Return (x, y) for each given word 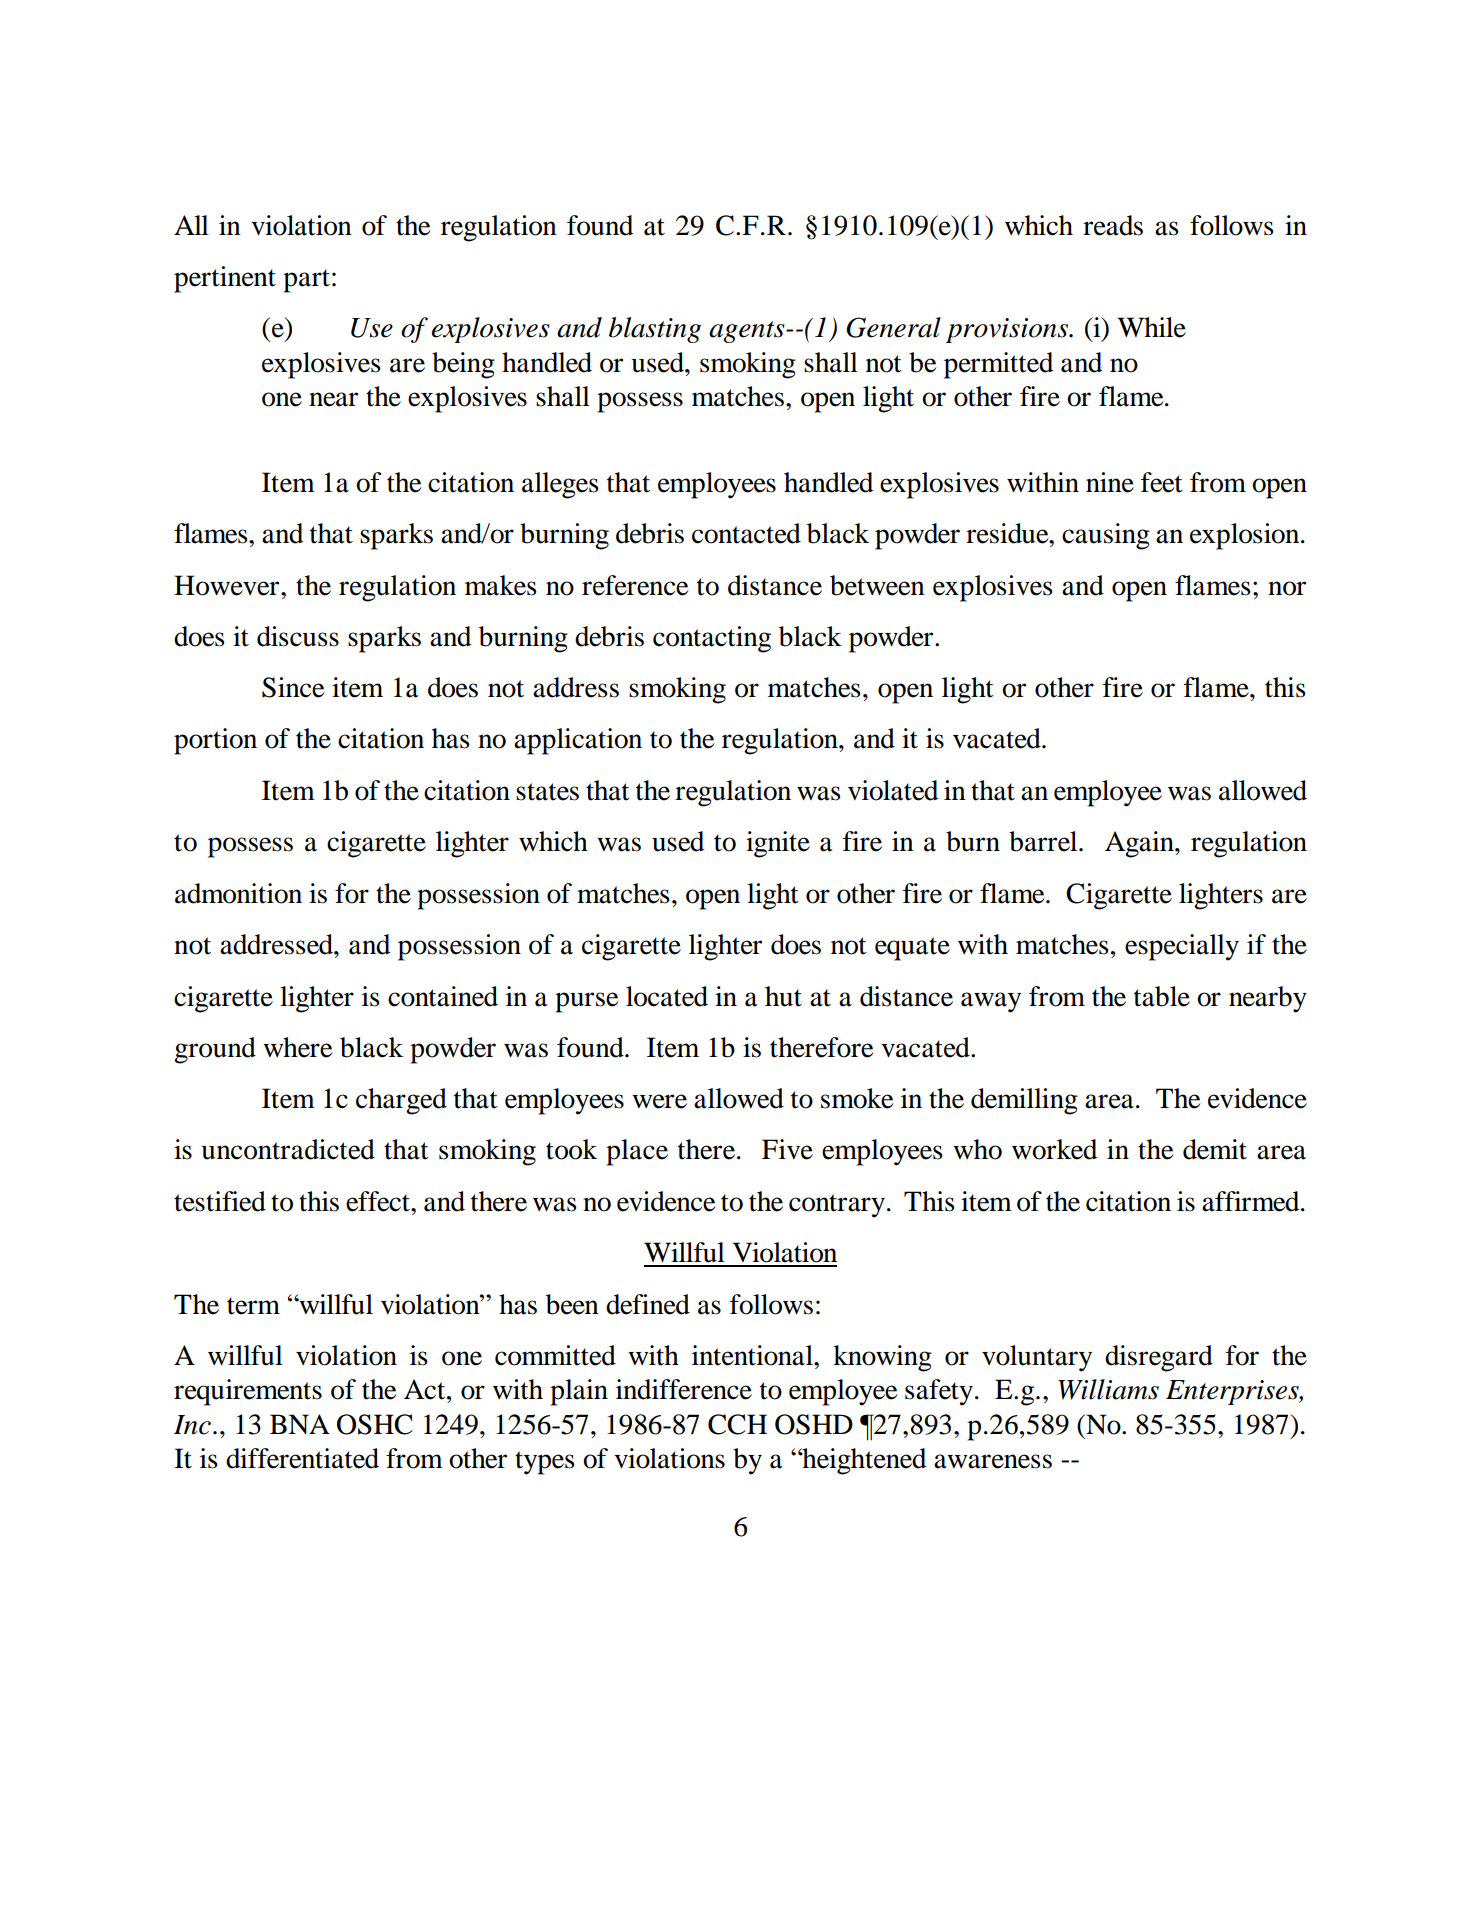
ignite (778, 844)
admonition (238, 893)
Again (1140, 844)
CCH (737, 1424)
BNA (300, 1424)
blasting (655, 330)
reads (1113, 225)
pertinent (225, 279)
